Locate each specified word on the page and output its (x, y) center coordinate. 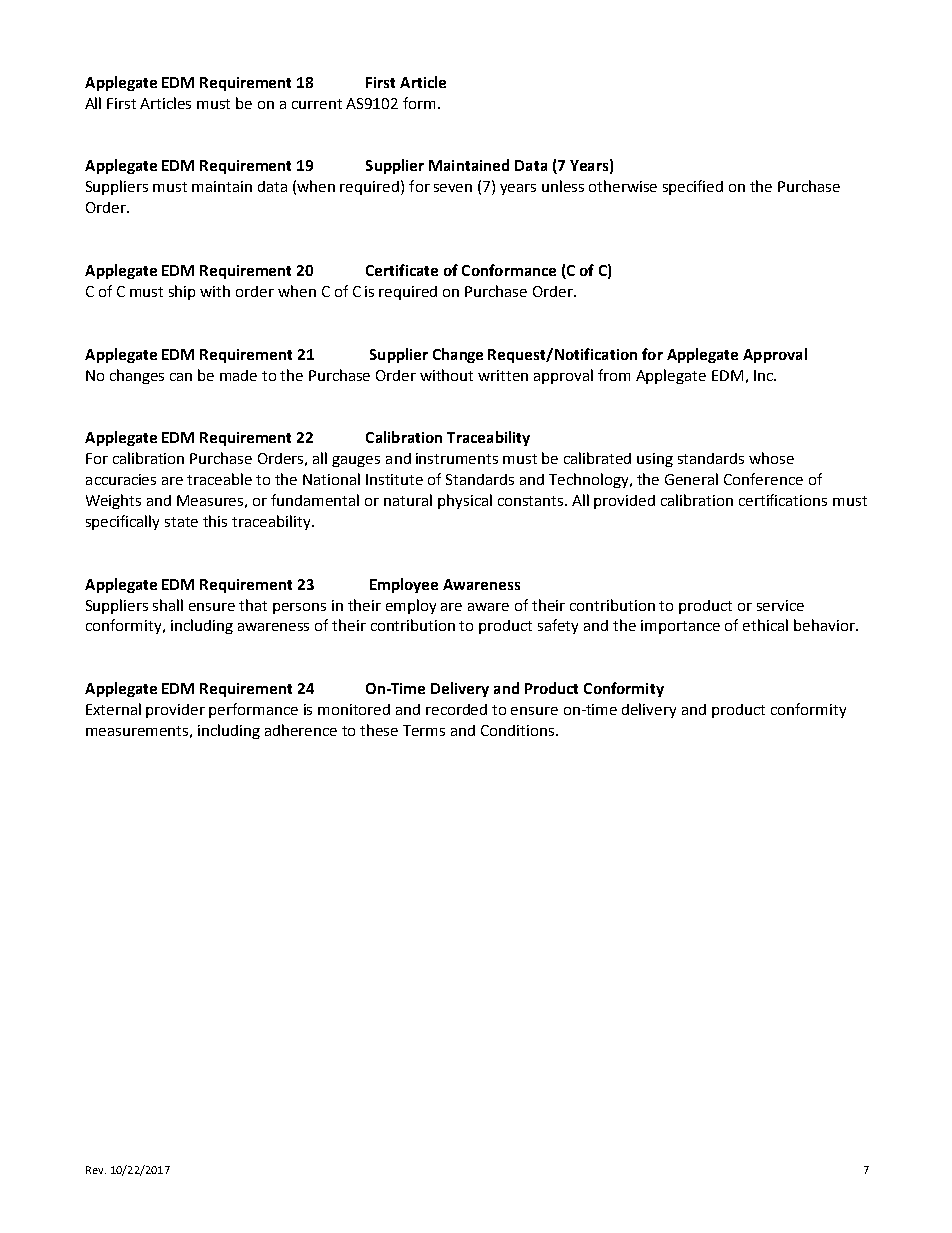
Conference (763, 479)
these (379, 730)
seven (453, 188)
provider (175, 711)
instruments (457, 458)
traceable (219, 479)
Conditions (519, 730)
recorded (456, 709)
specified (693, 187)
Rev (96, 1170)
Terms (424, 730)
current (317, 104)
